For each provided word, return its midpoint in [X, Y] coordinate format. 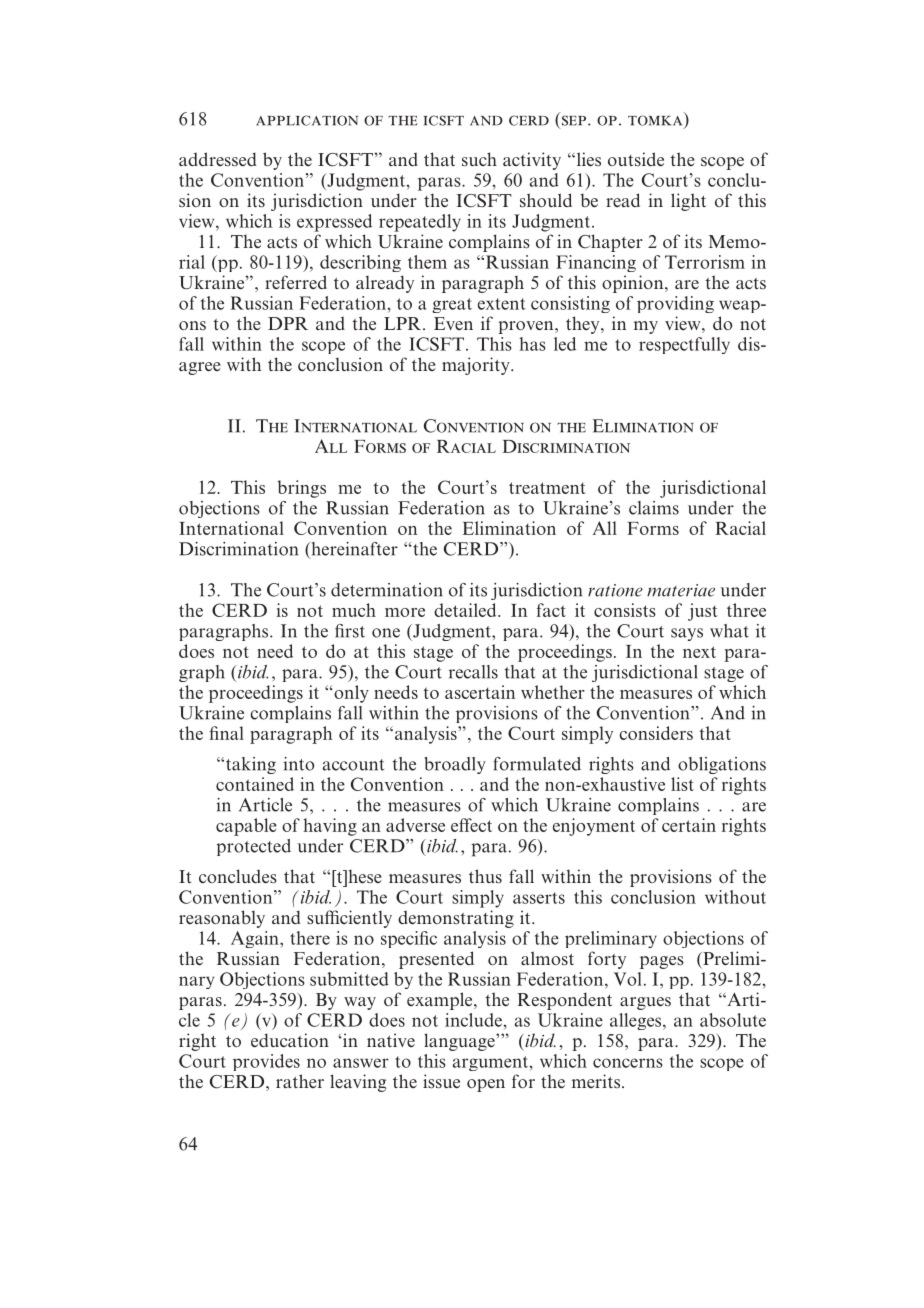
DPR [288, 323]
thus [485, 876]
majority [477, 366]
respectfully [684, 345]
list [682, 784]
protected [253, 847]
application [307, 120]
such [479, 159]
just [703, 612]
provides [266, 1062]
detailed [466, 610]
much [354, 610]
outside [636, 159]
